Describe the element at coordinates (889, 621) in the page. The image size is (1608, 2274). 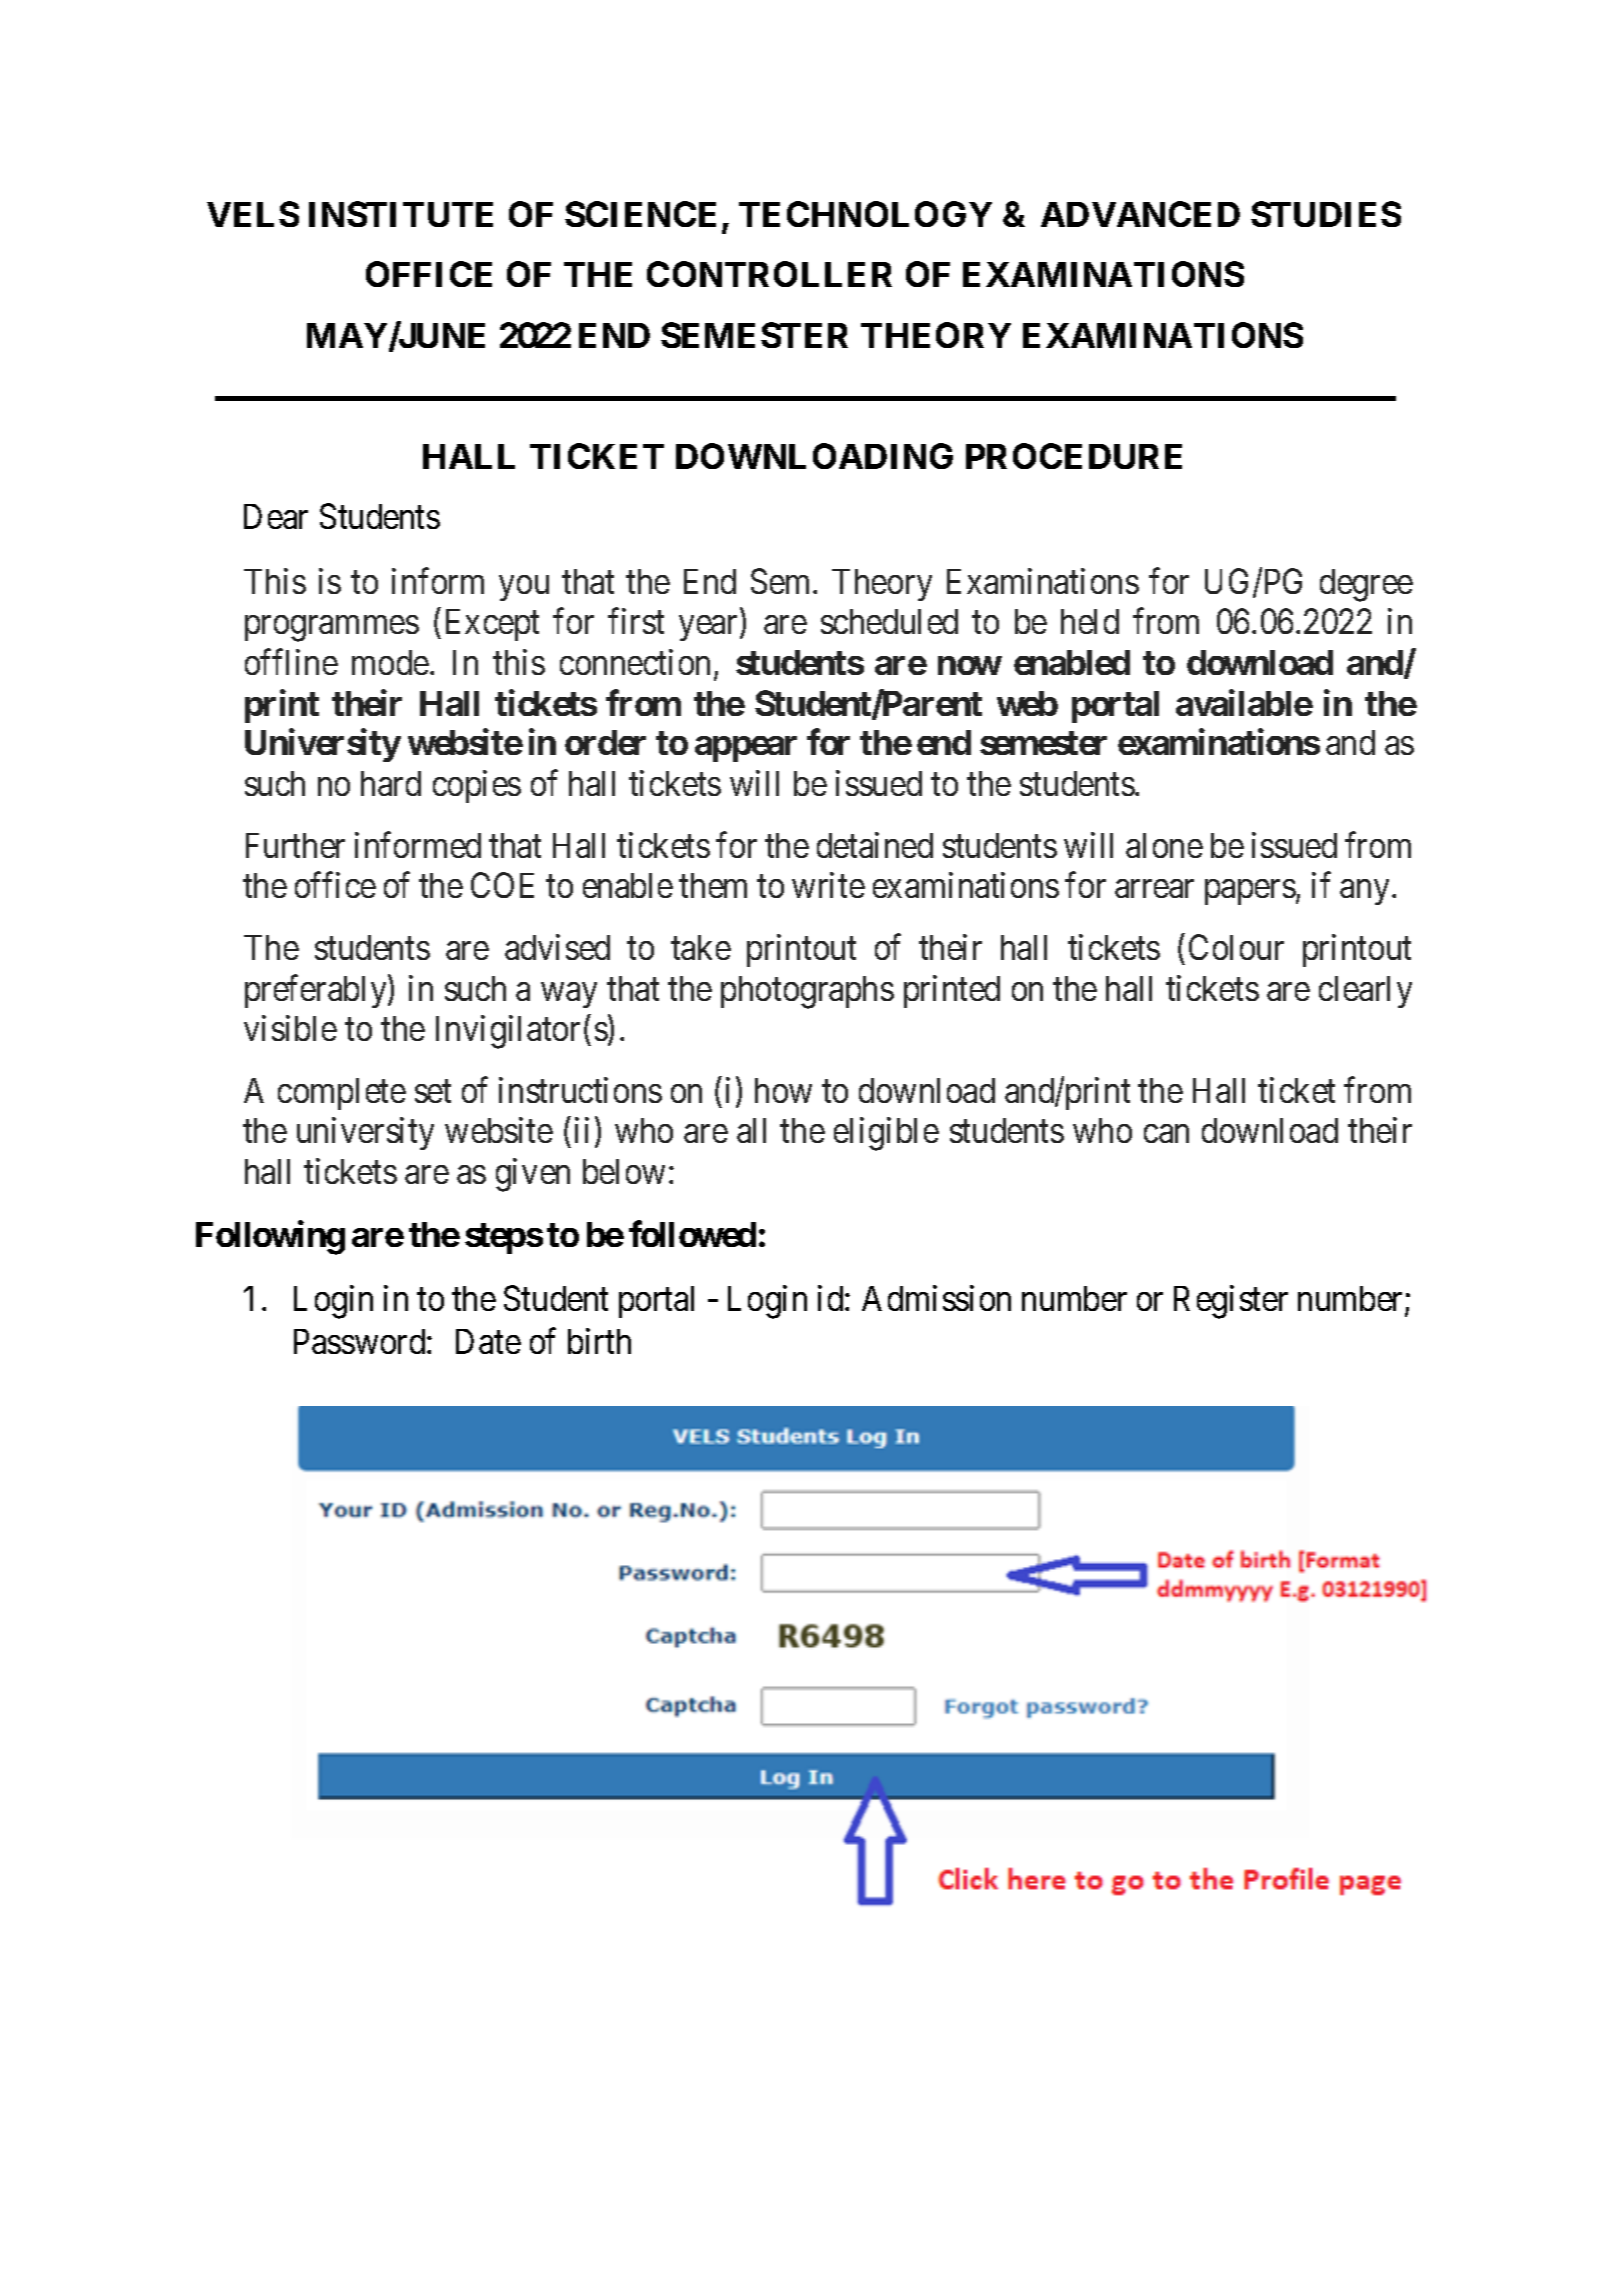
I see `scheduled` at that location.
